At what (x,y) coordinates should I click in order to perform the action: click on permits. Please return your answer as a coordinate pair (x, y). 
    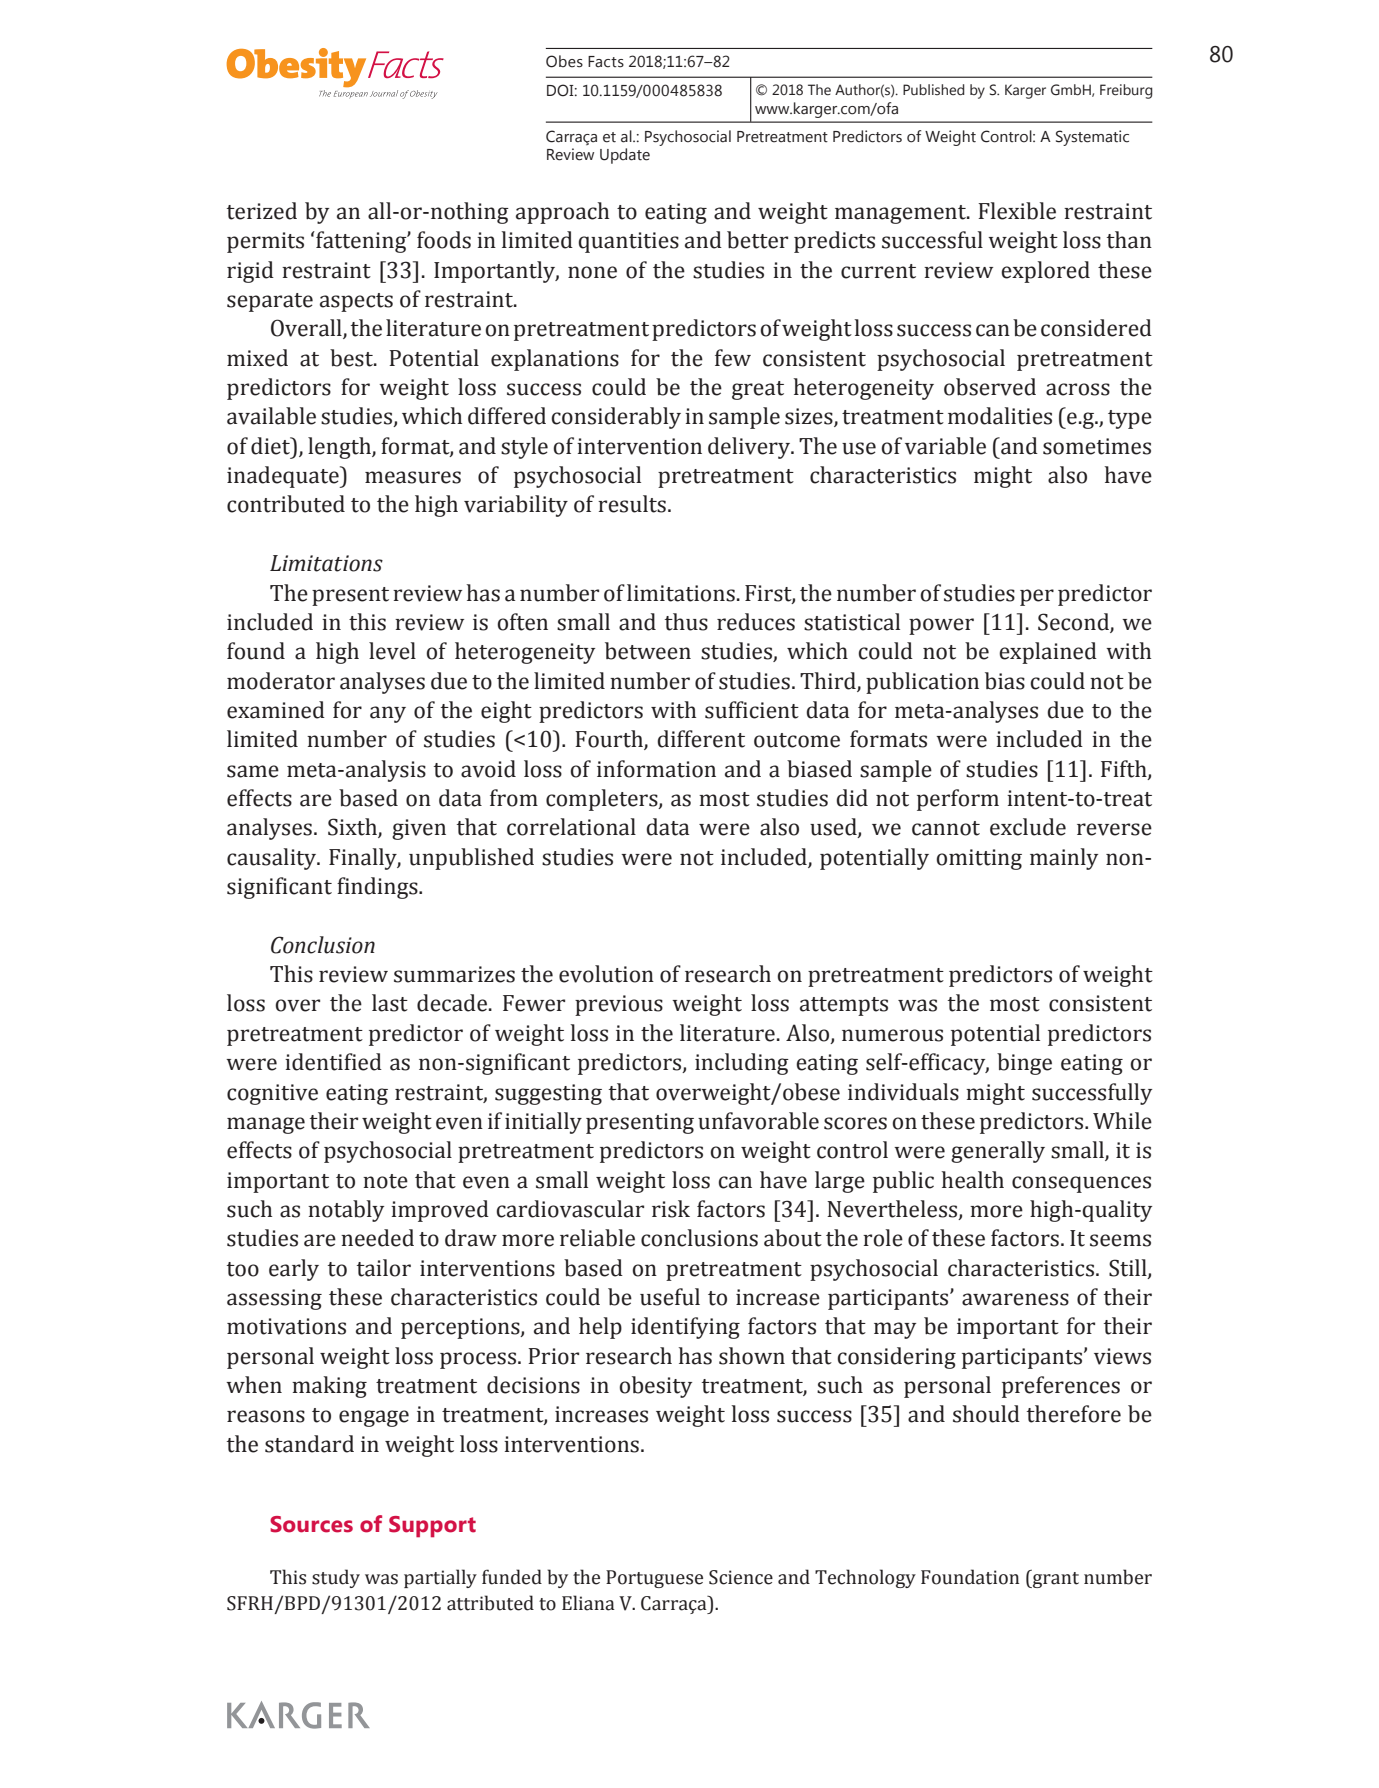
    Looking at the image, I should click on (265, 242).
